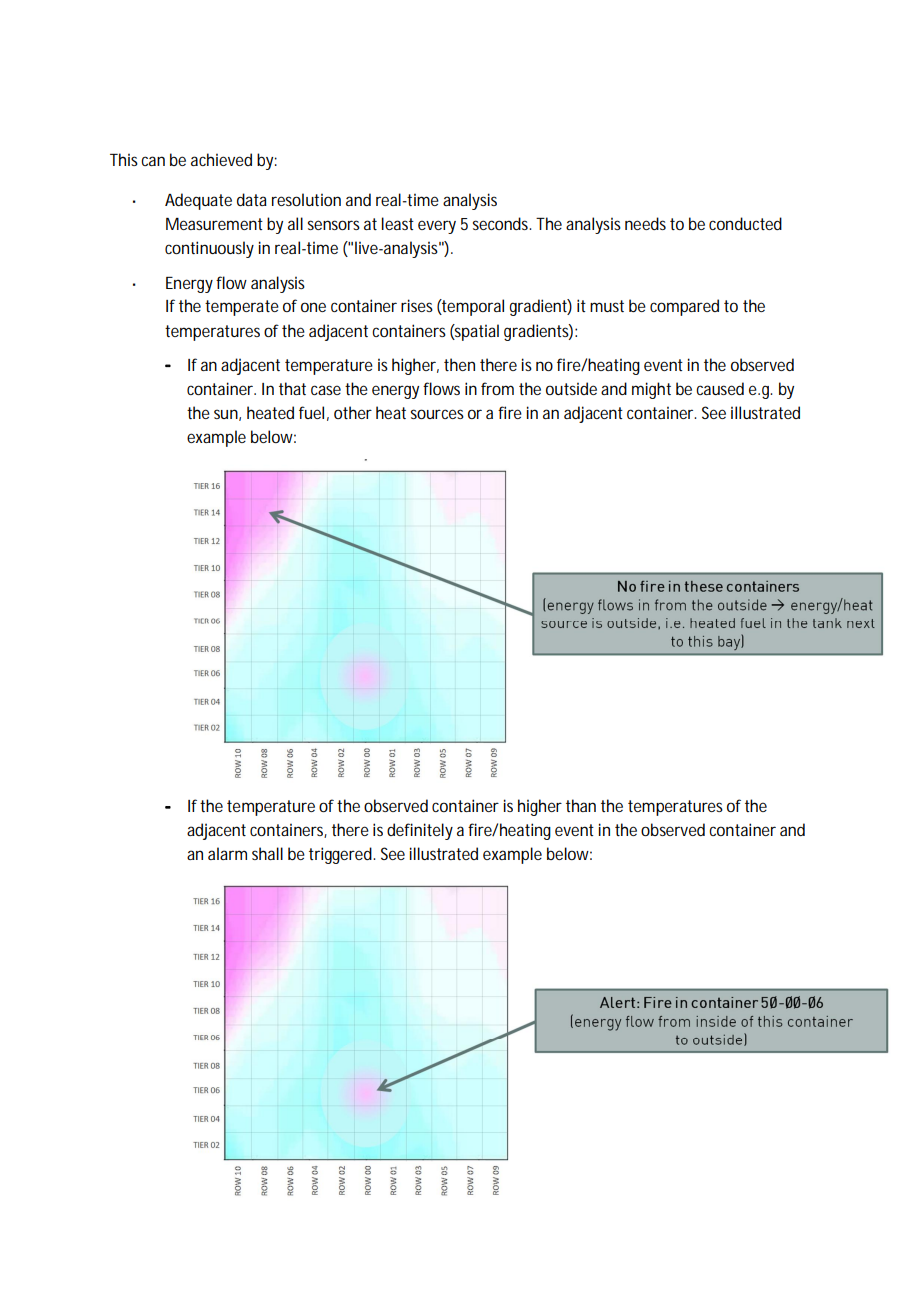  Describe the element at coordinates (198, 201) in the screenshot. I see `Adequate` at that location.
